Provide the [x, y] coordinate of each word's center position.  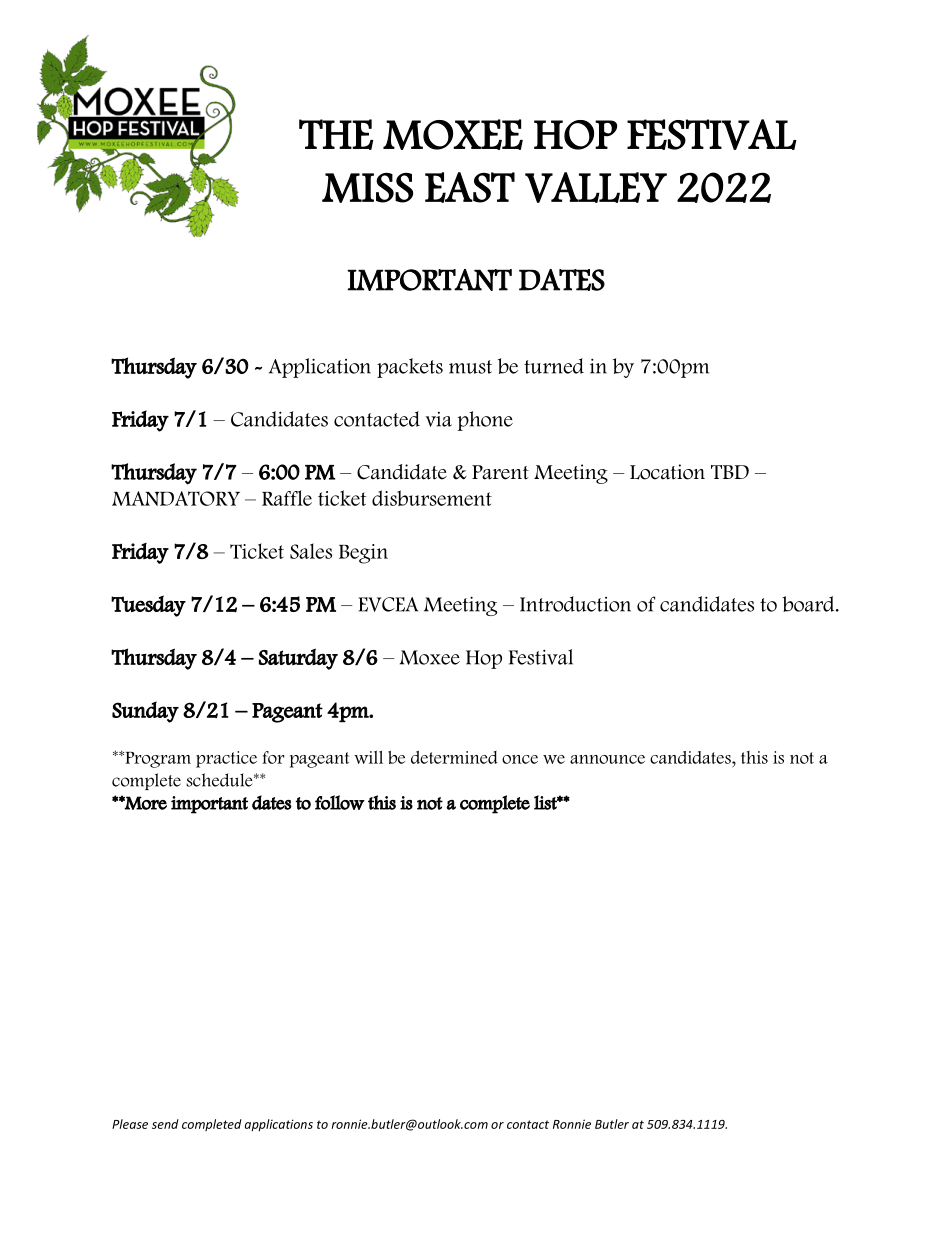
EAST [470, 187]
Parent [500, 472]
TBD [730, 472]
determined [454, 757]
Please [130, 1124]
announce [607, 759]
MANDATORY [176, 498]
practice [226, 759]
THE [336, 134]
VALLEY [596, 187]
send [165, 1124]
